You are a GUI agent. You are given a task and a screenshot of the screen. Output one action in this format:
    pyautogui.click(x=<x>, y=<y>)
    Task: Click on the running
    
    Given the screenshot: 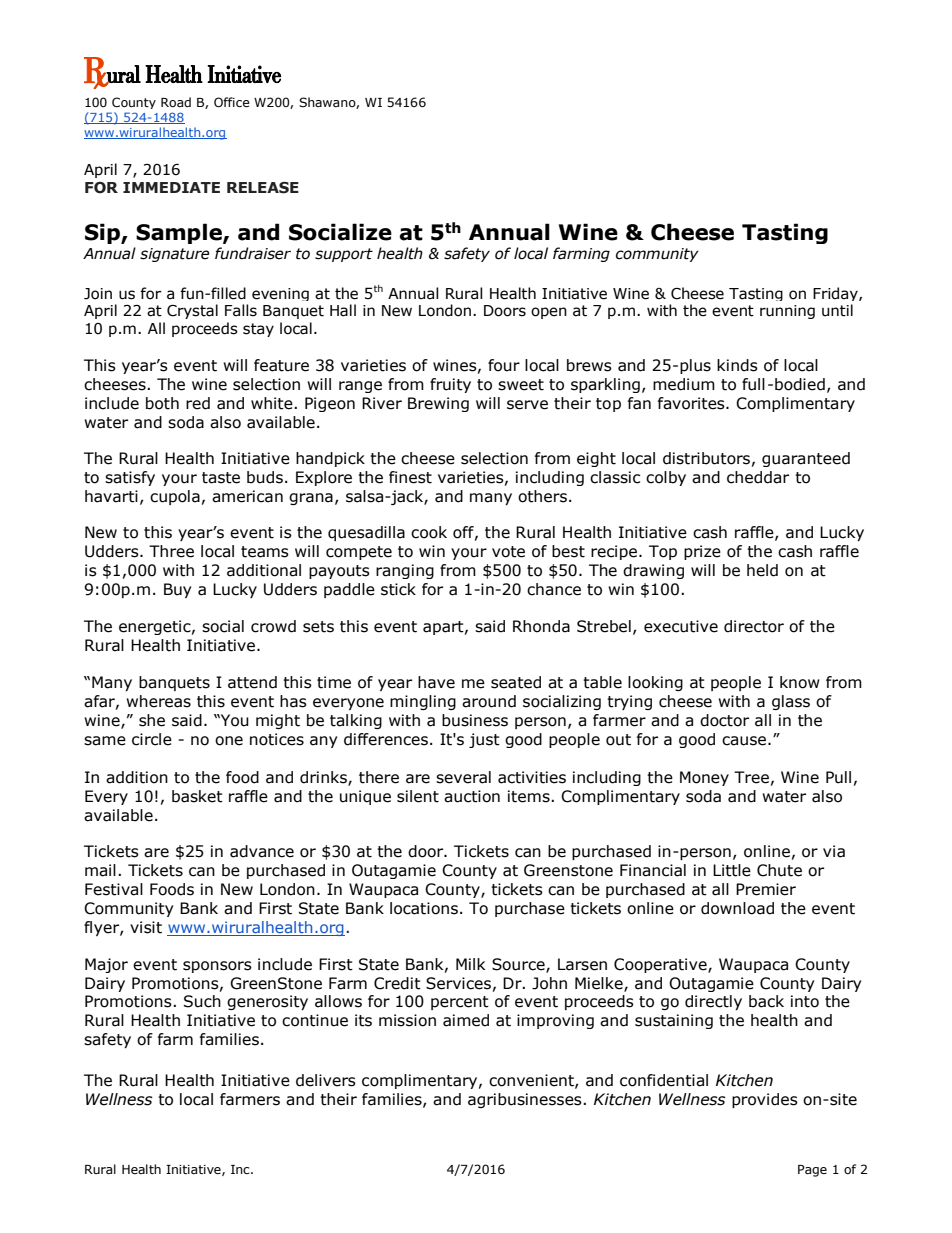 What is the action you would take?
    pyautogui.click(x=787, y=312)
